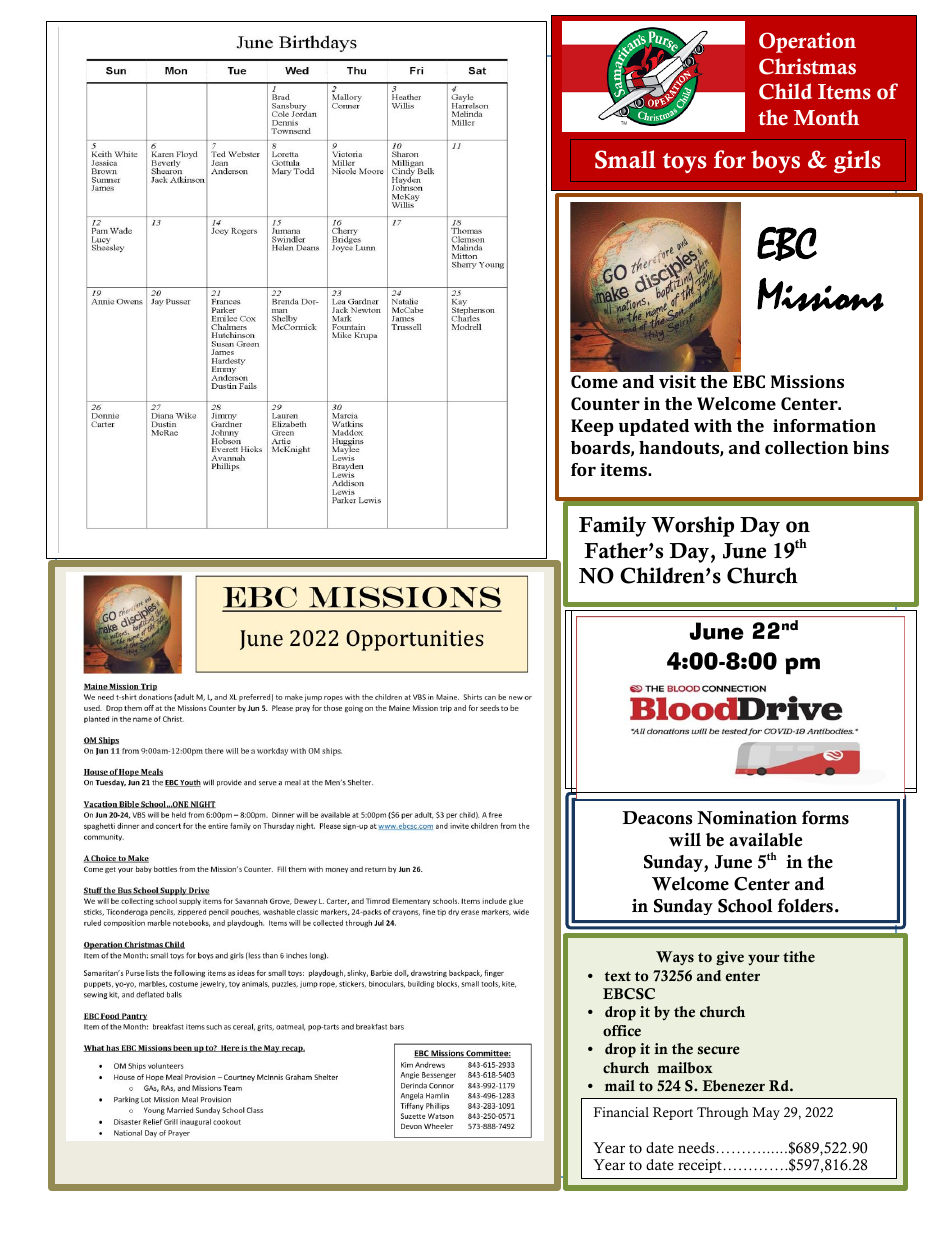 This screenshot has width=952, height=1233. What do you see at coordinates (657, 818) in the screenshot?
I see `Deacons` at bounding box center [657, 818].
